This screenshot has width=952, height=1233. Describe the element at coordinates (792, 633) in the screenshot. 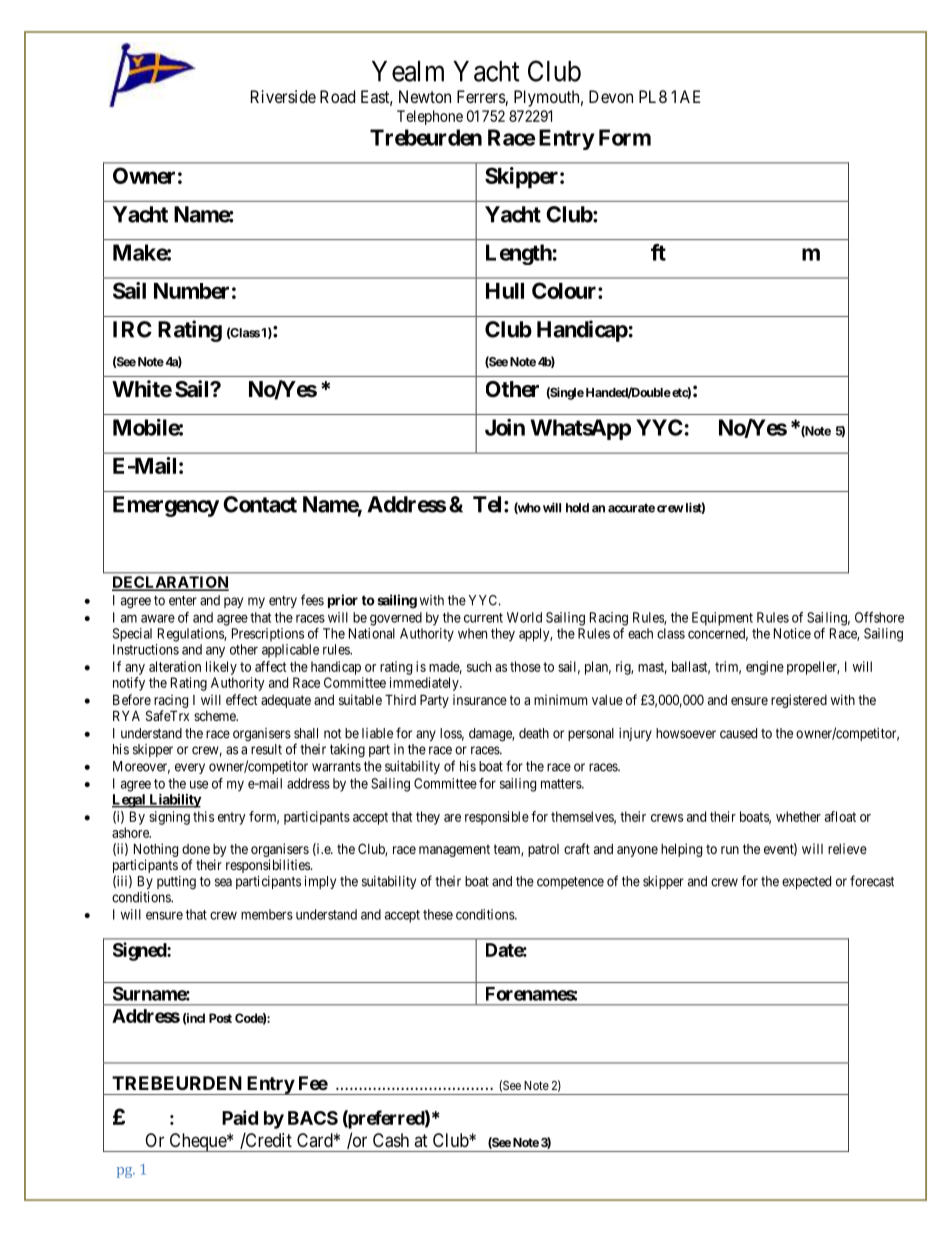

I see `Notice` at that location.
